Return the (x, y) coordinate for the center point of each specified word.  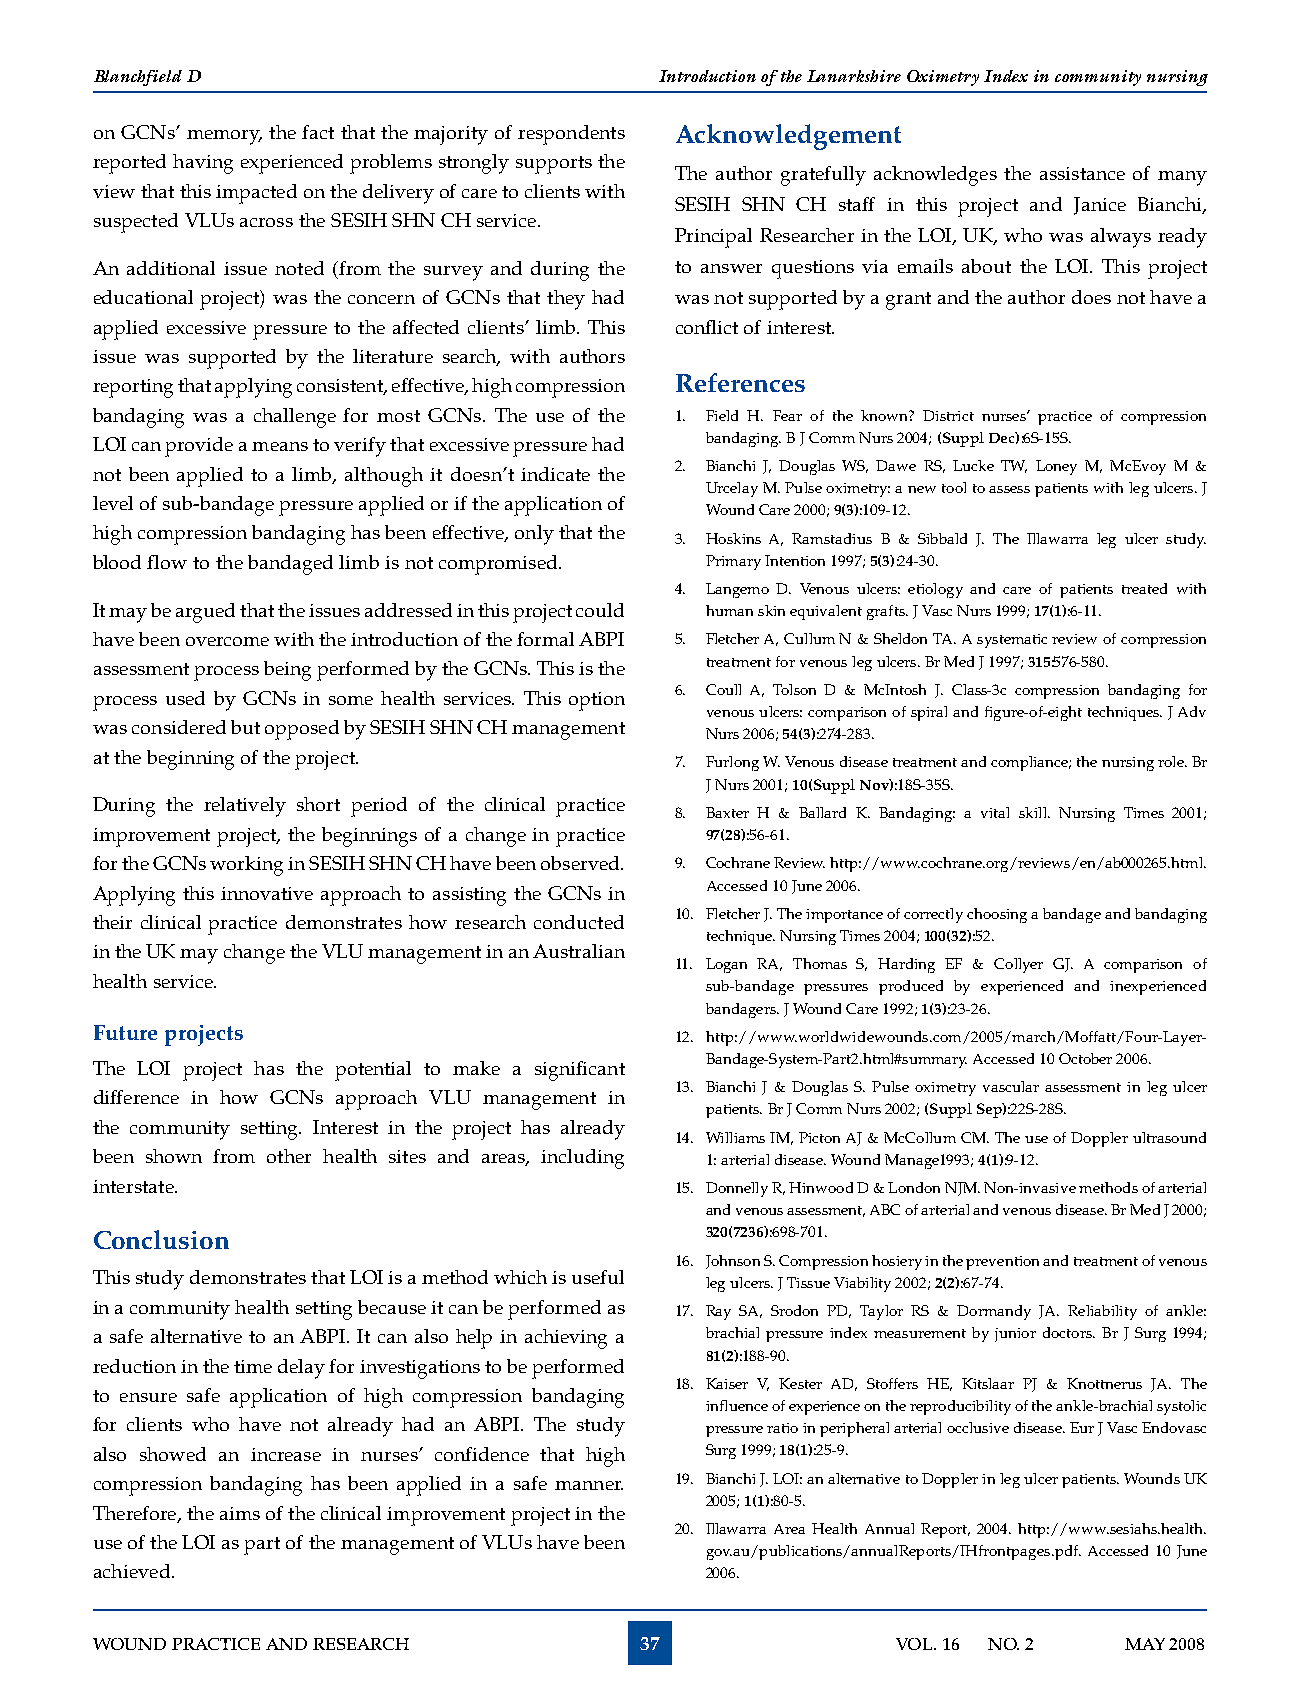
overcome (227, 641)
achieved (132, 1571)
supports (554, 165)
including (582, 1159)
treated (1144, 588)
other (289, 1156)
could (600, 610)
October (1085, 1058)
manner (589, 1485)
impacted (256, 194)
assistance (1082, 173)
